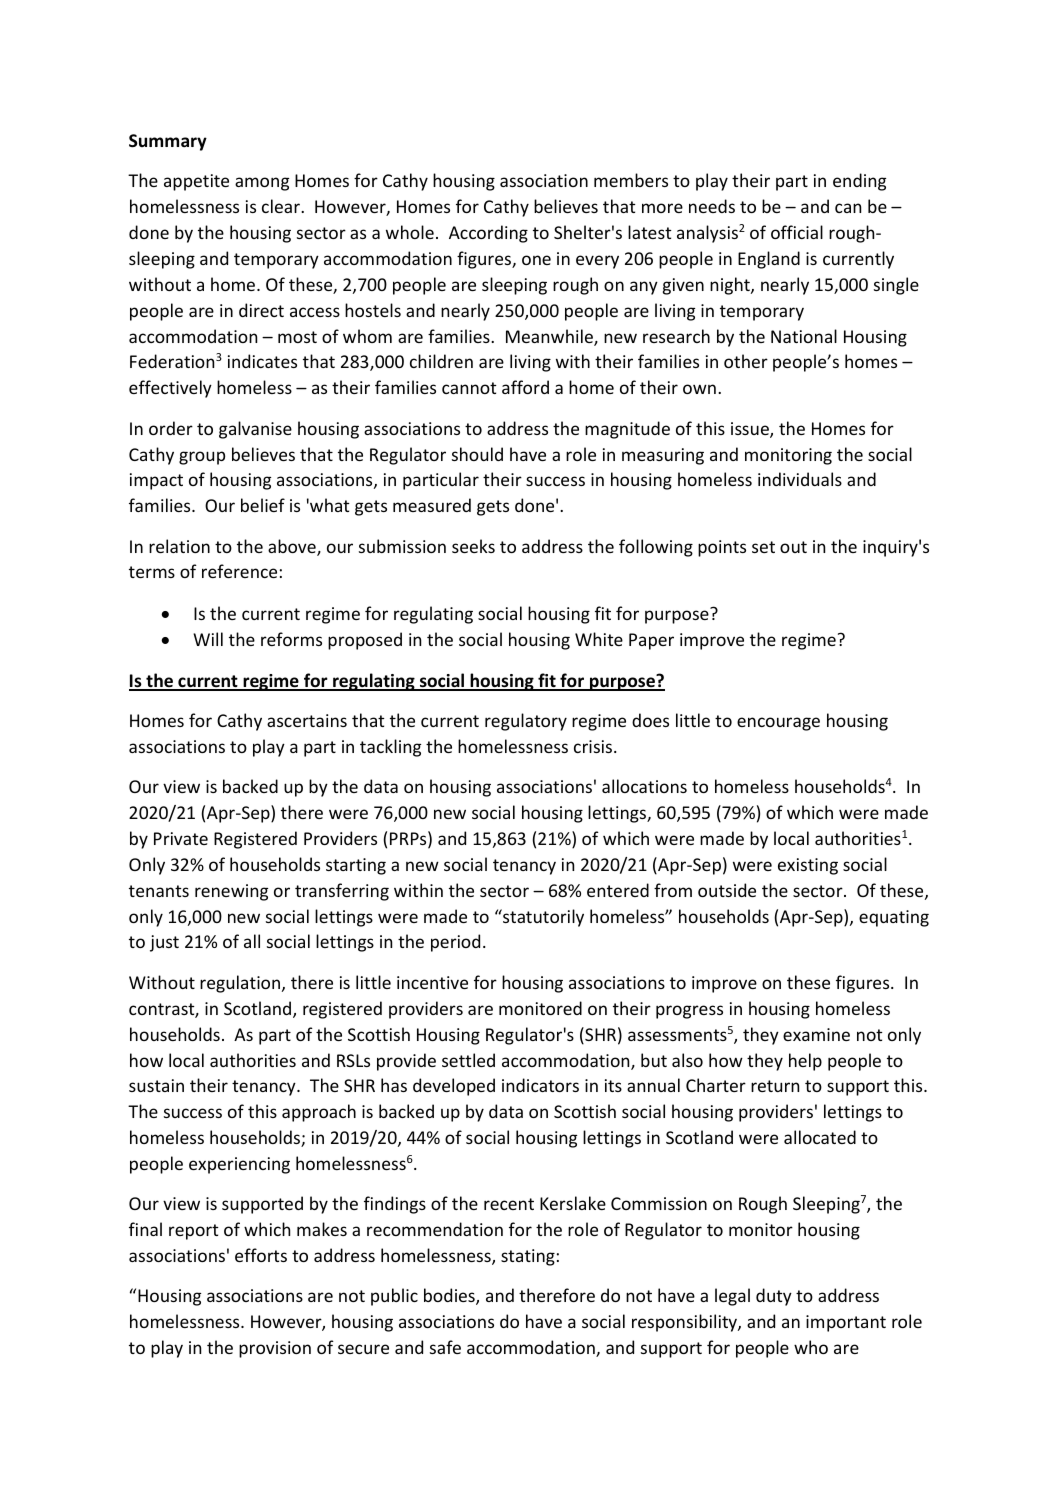 This screenshot has height=1505, width=1064. Describe the element at coordinates (275, 1349) in the screenshot. I see `provision` at that location.
